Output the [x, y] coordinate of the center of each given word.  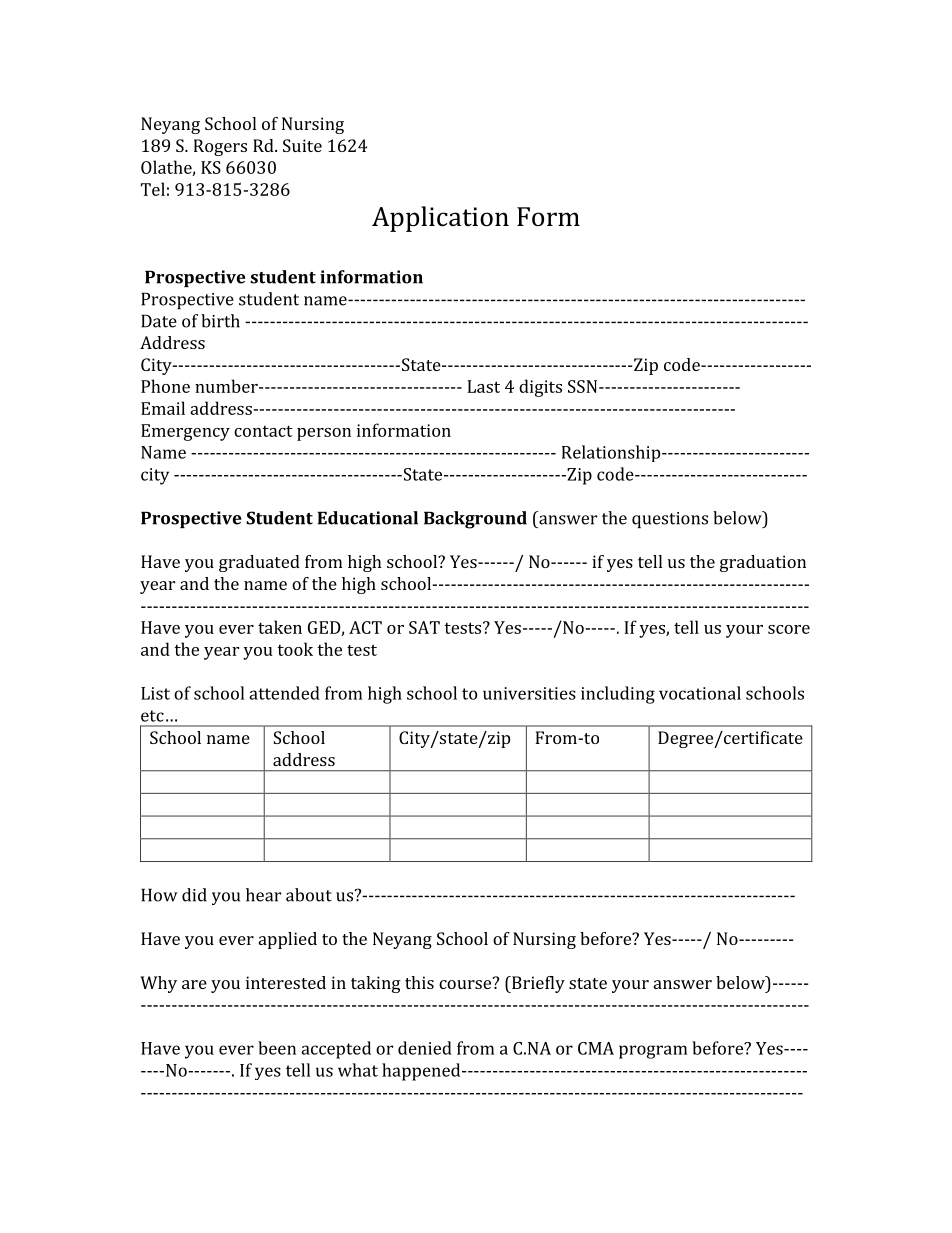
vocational [700, 693]
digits [540, 388]
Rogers [220, 147]
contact [263, 431]
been [277, 1048]
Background [475, 520]
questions [670, 520]
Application [440, 219]
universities [529, 693]
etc [152, 716]
